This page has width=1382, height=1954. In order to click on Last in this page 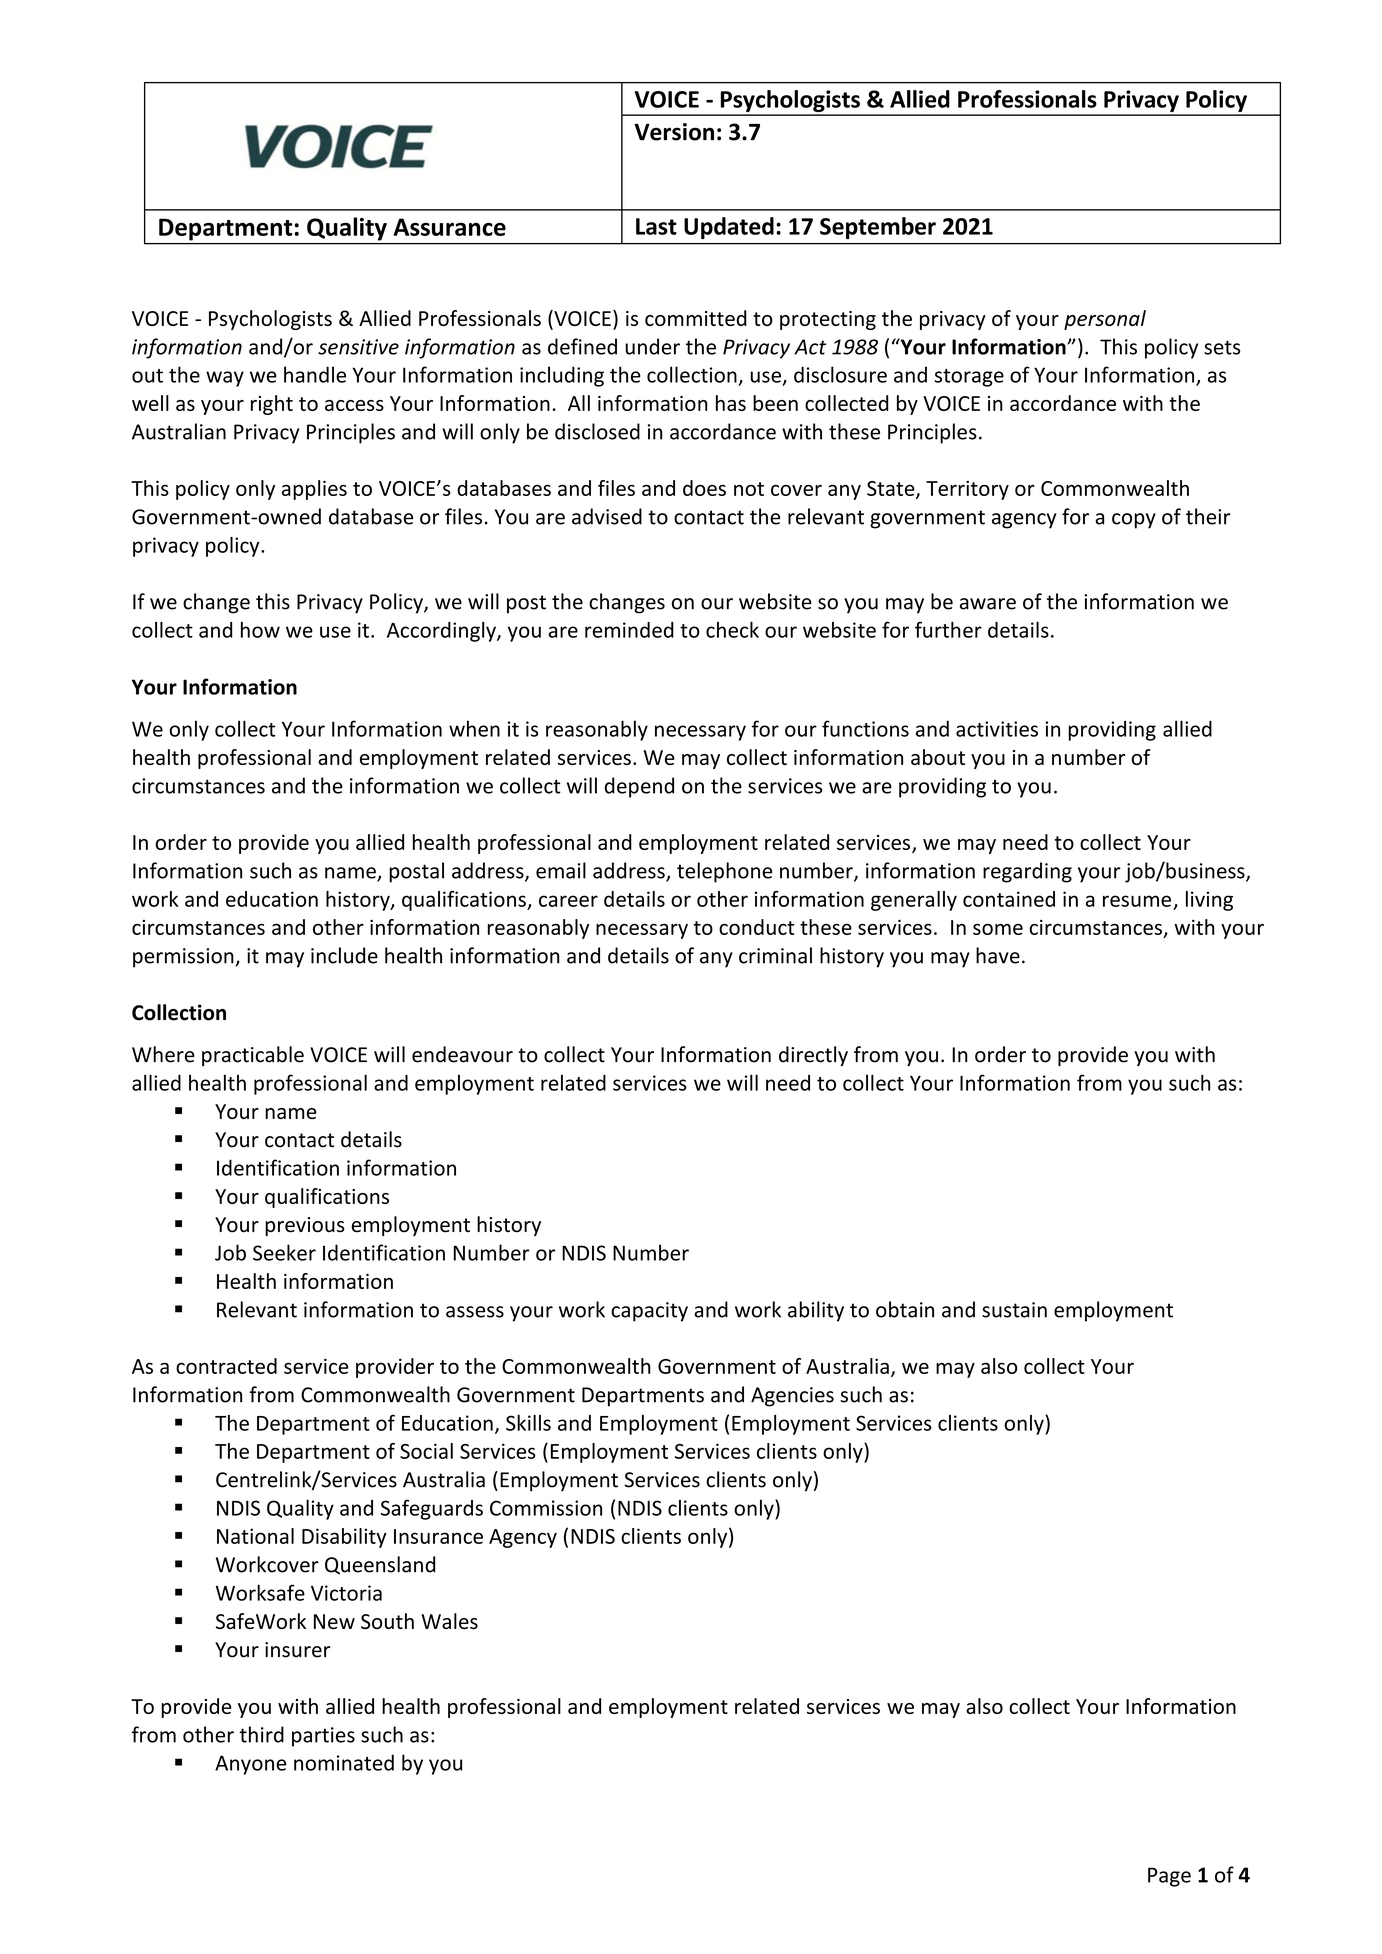, I will do `click(656, 226)`.
